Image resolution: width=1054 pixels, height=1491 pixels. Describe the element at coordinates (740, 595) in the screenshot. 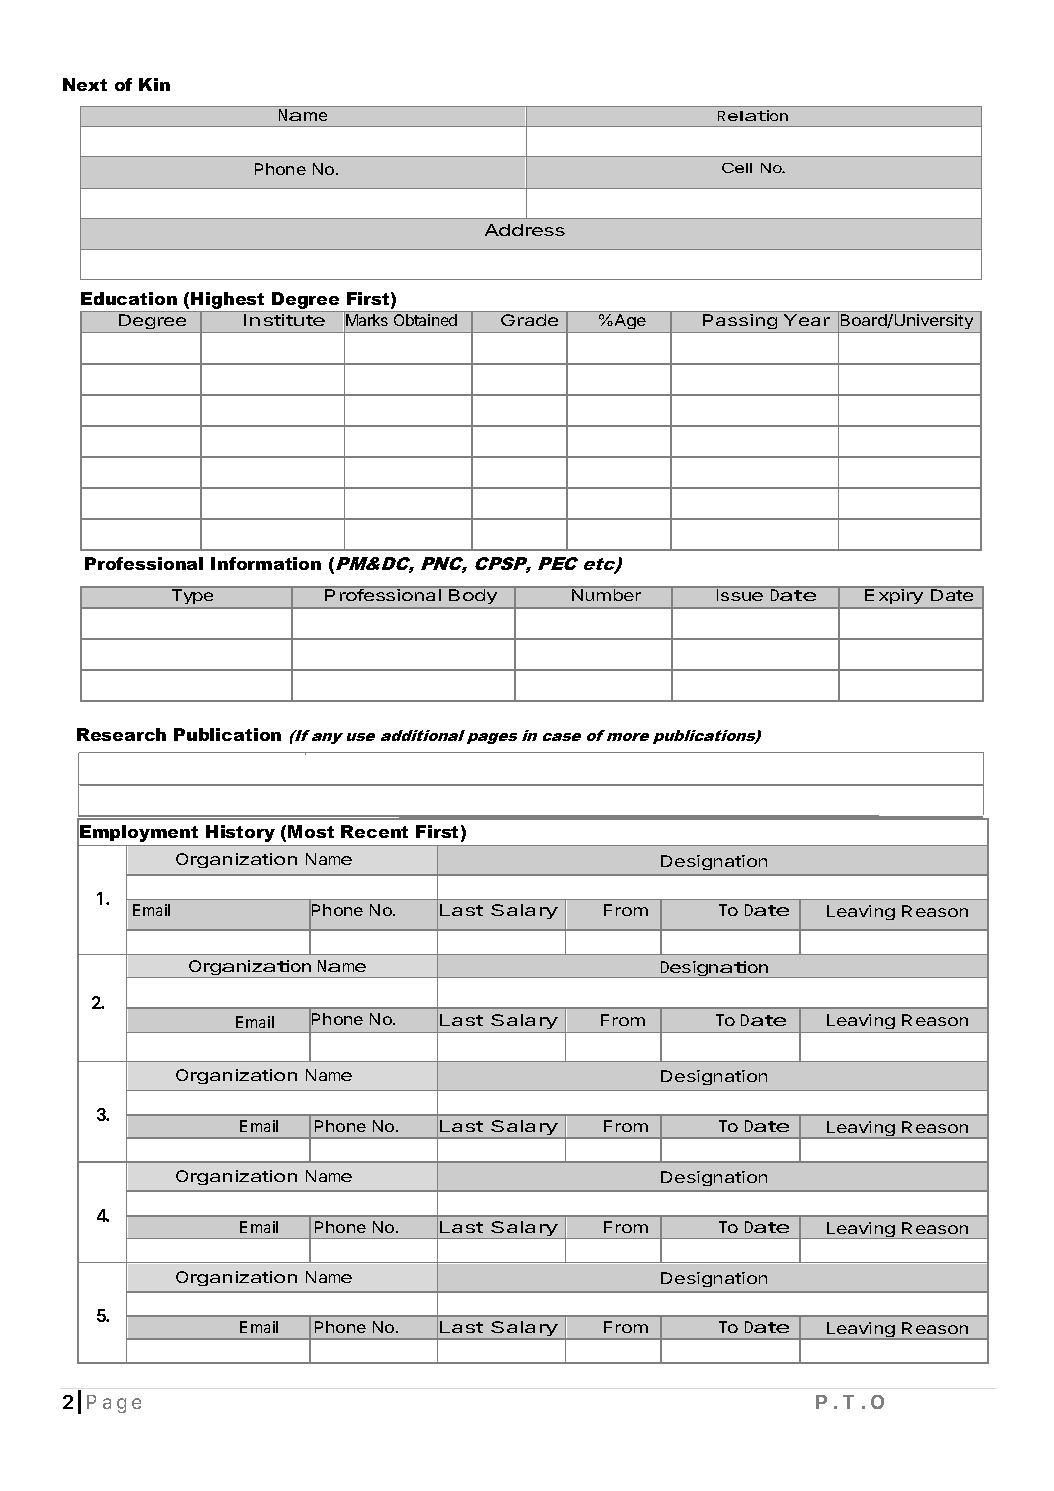

I see `Issue` at that location.
